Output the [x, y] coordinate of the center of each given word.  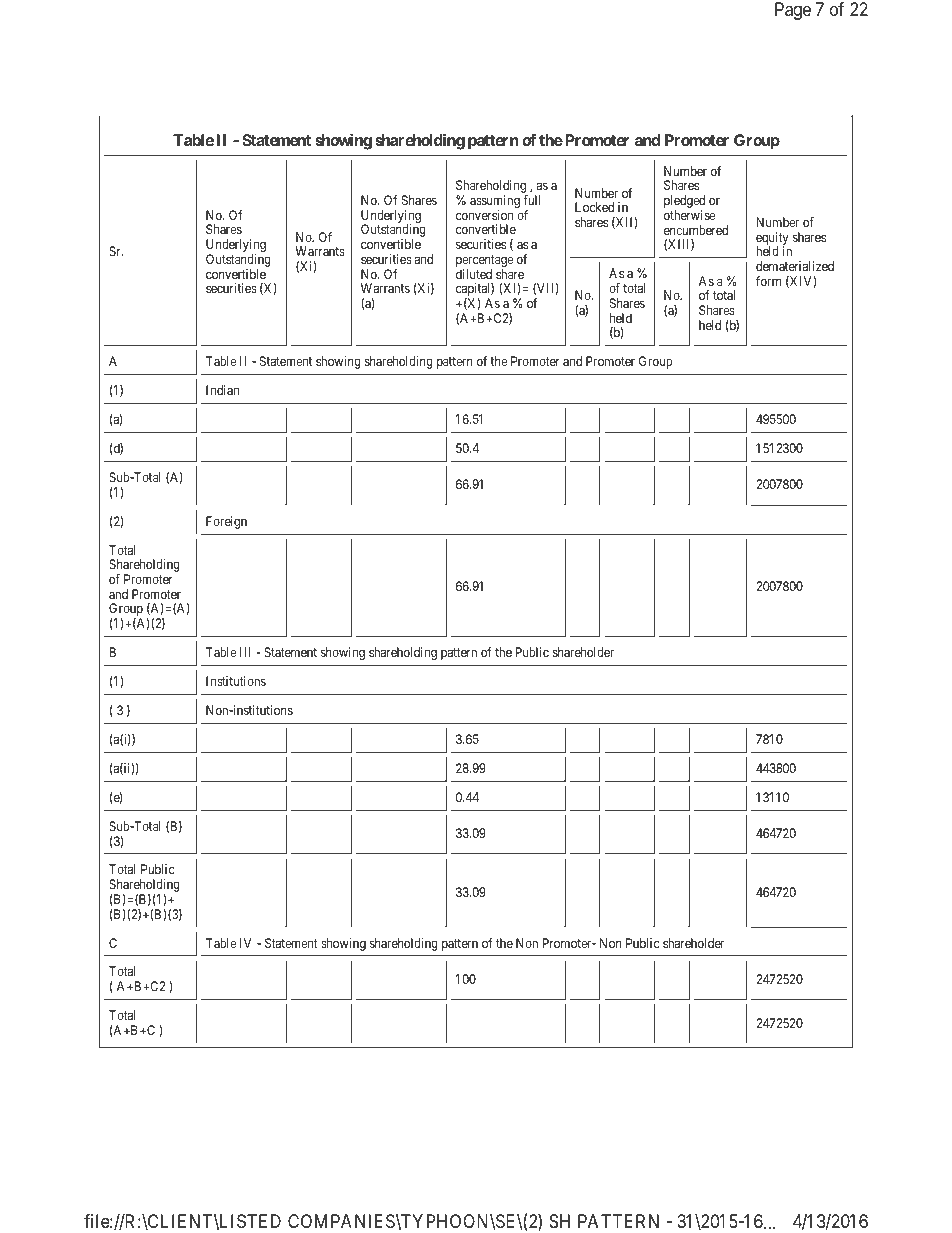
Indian [222, 390]
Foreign [226, 522]
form [768, 281]
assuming [495, 203]
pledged [684, 203]
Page [793, 11]
